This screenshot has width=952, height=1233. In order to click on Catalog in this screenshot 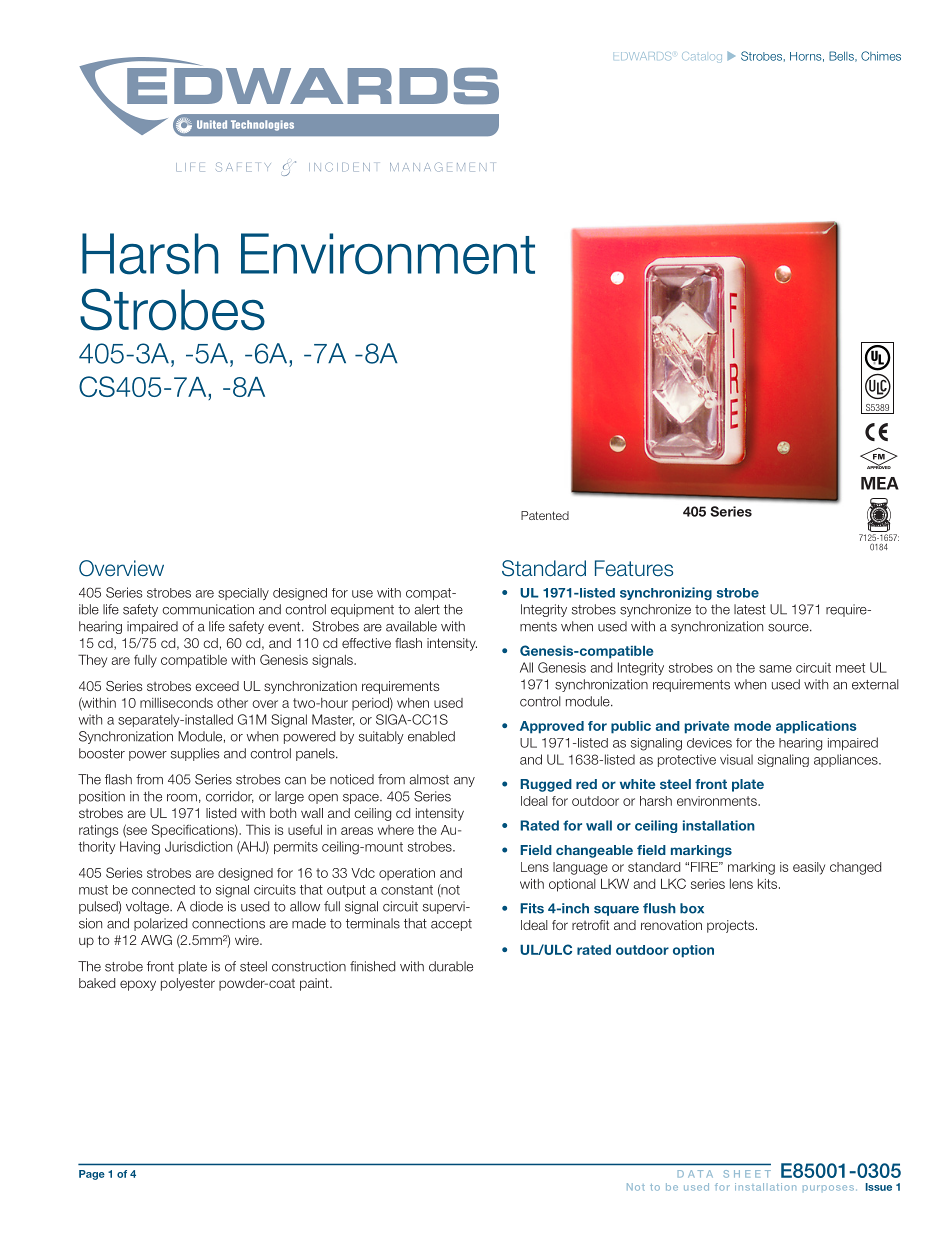, I will do `click(702, 57)`.
